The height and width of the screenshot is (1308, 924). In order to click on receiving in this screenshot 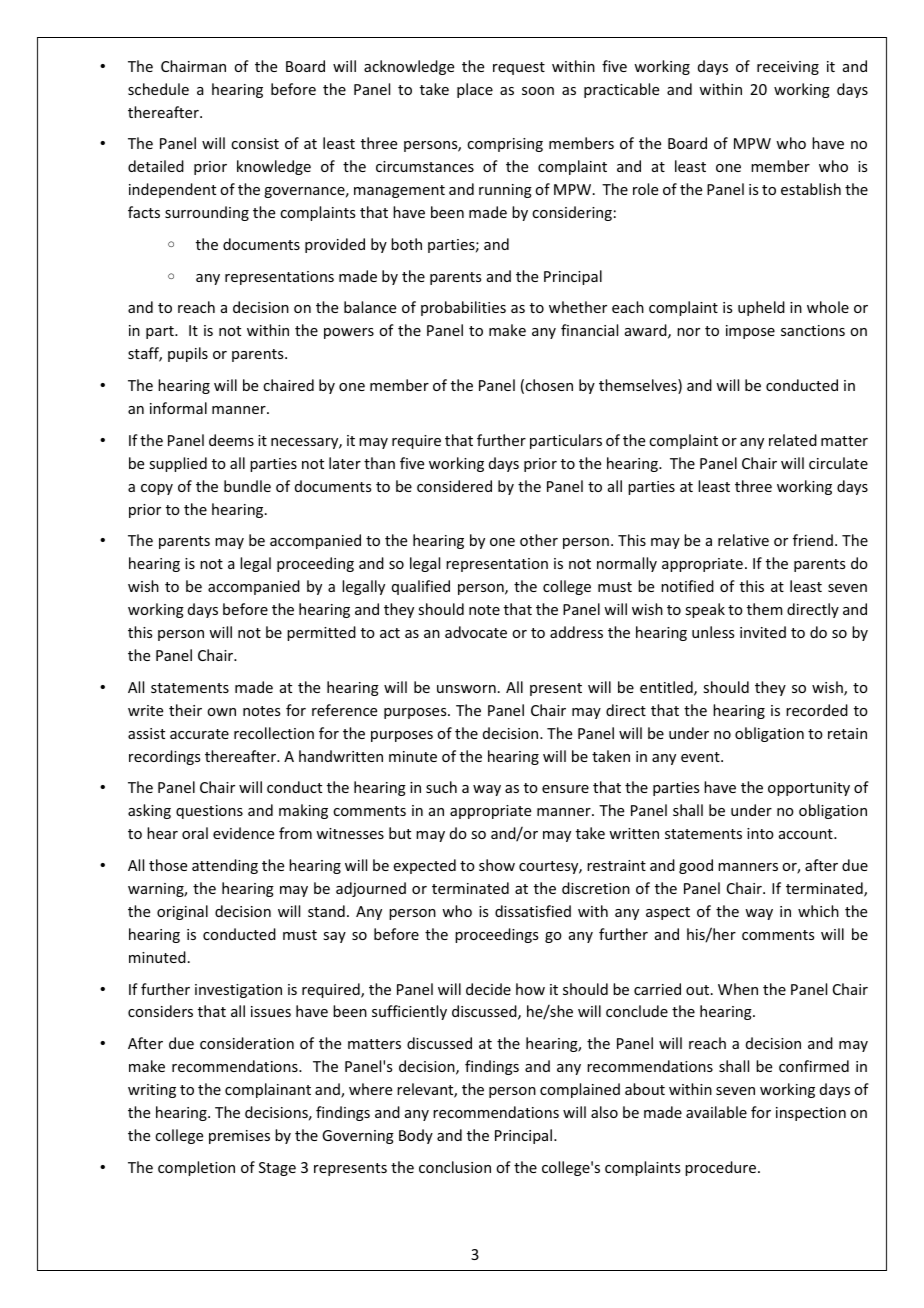, I will do `click(788, 68)`.
